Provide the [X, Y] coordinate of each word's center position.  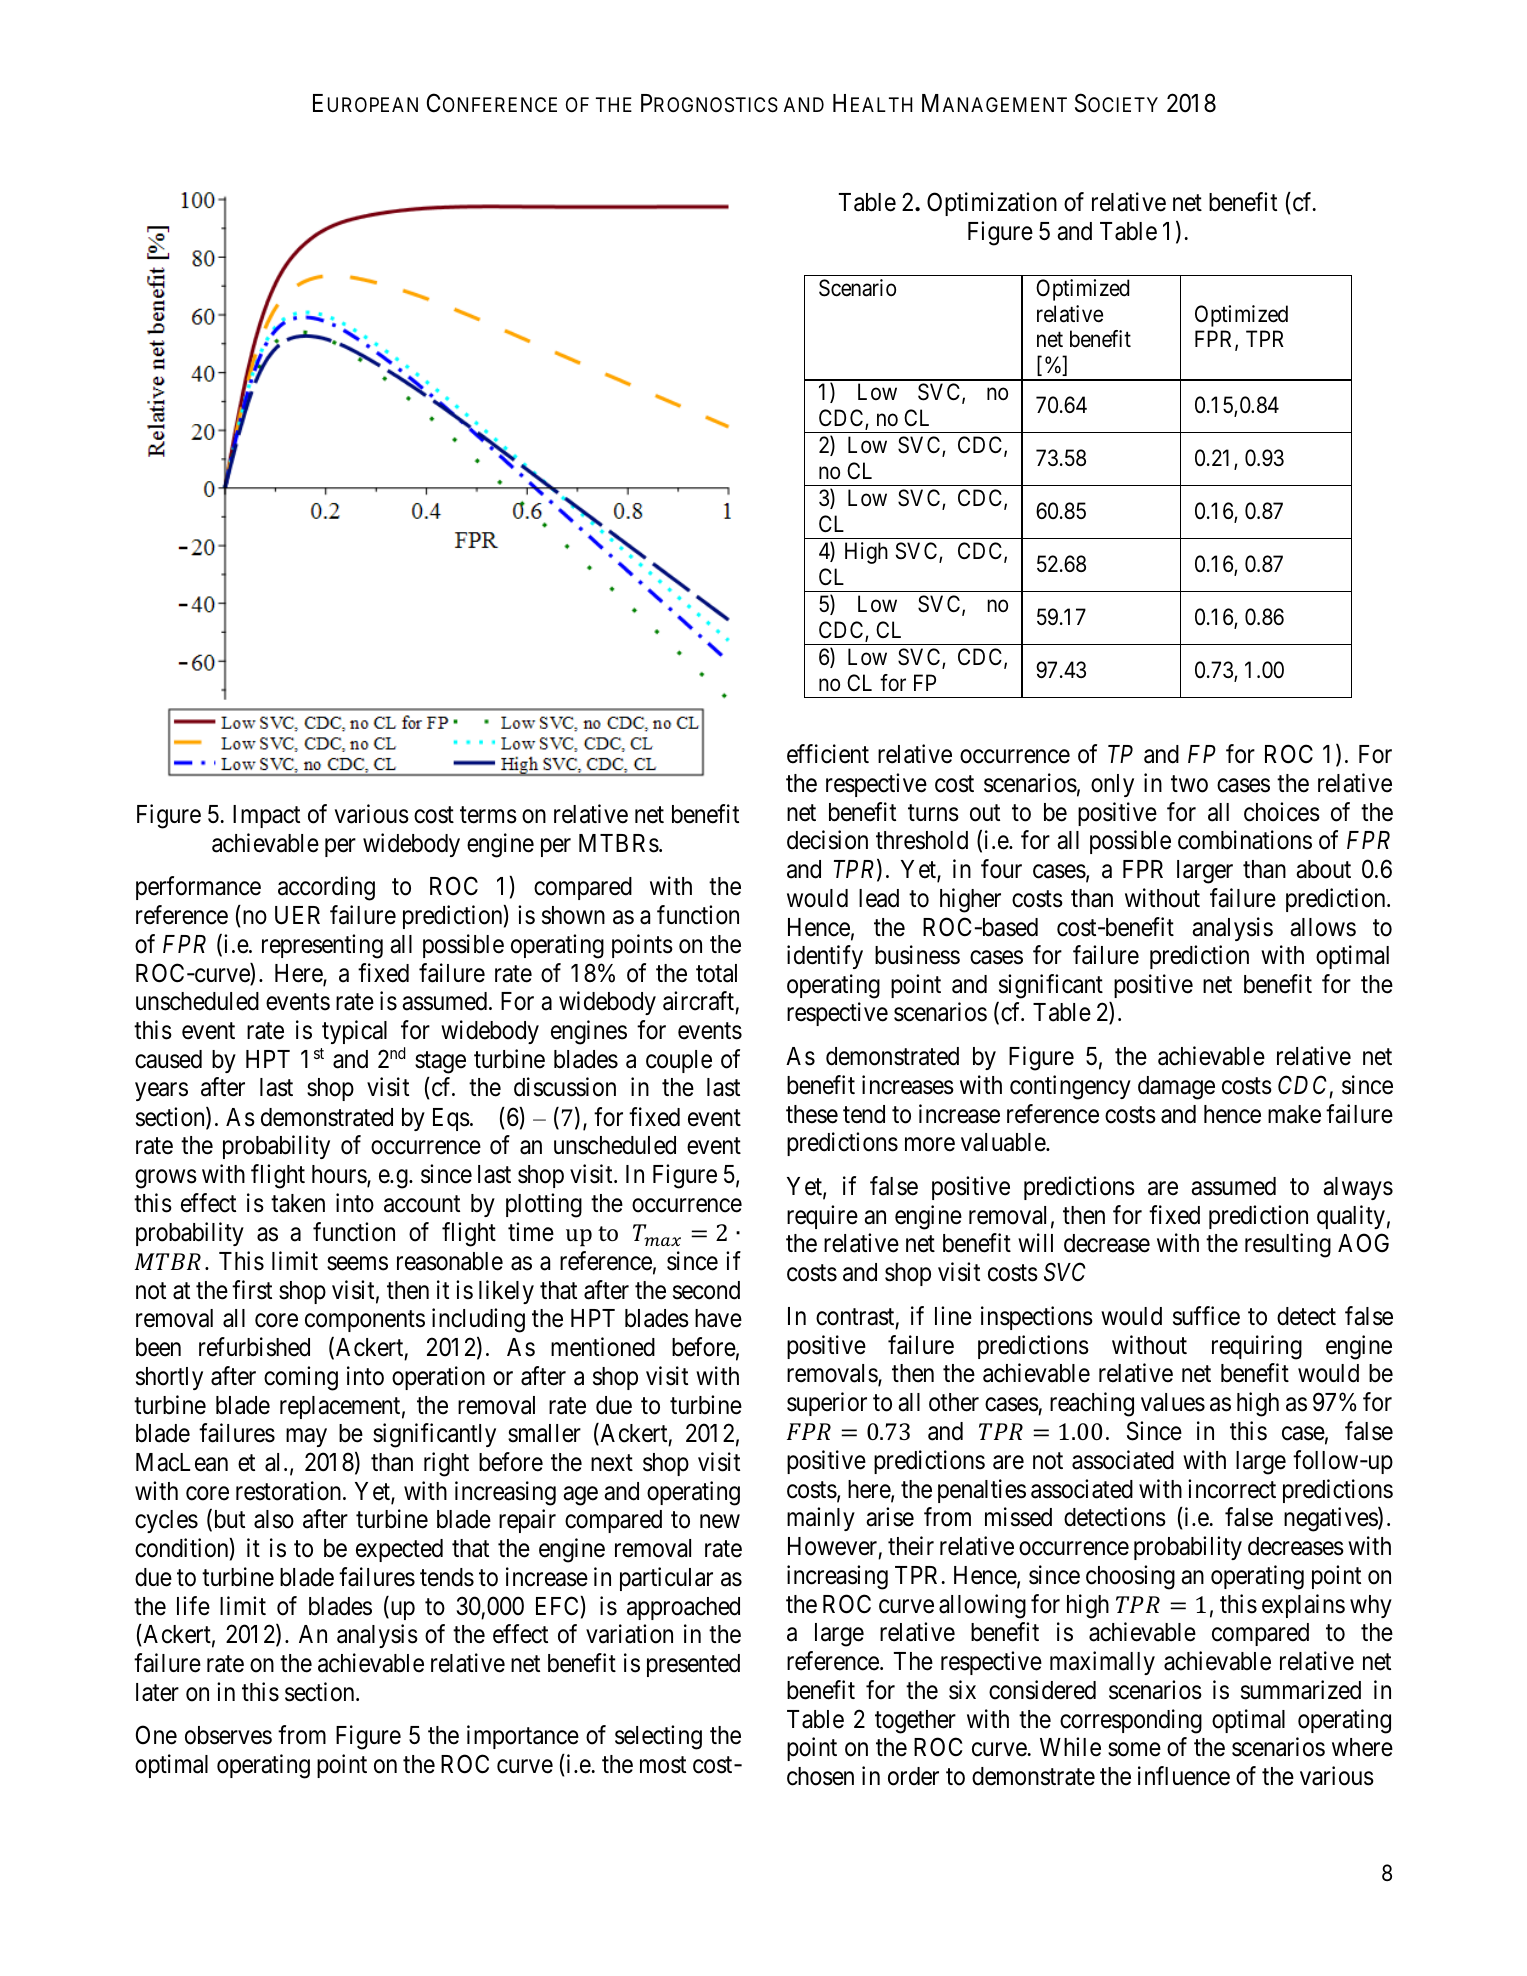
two [1189, 784]
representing [322, 946]
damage [1176, 1088]
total [716, 973]
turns [933, 813]
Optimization [992, 204]
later [157, 1692]
